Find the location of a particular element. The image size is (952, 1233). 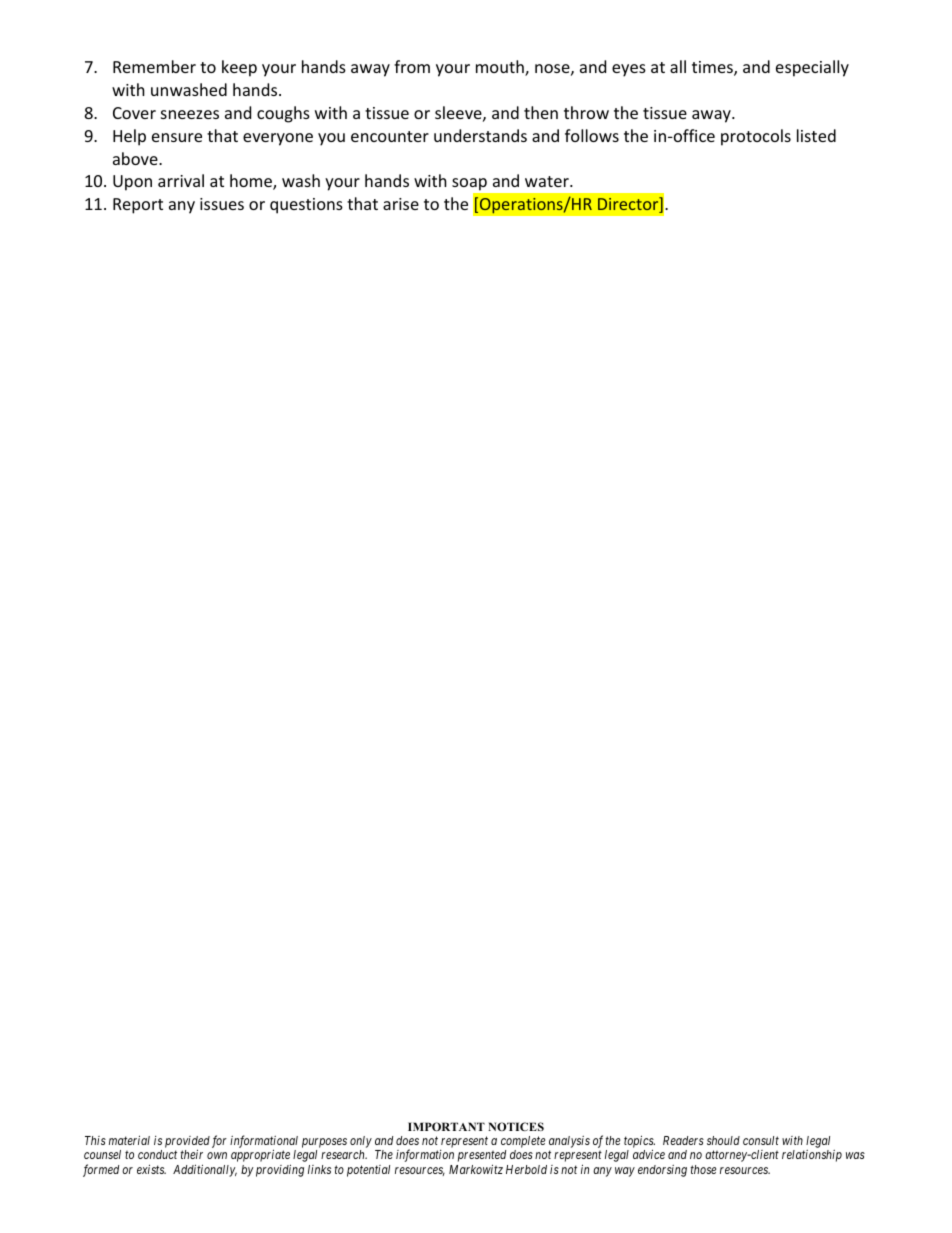

water is located at coordinates (548, 181).
